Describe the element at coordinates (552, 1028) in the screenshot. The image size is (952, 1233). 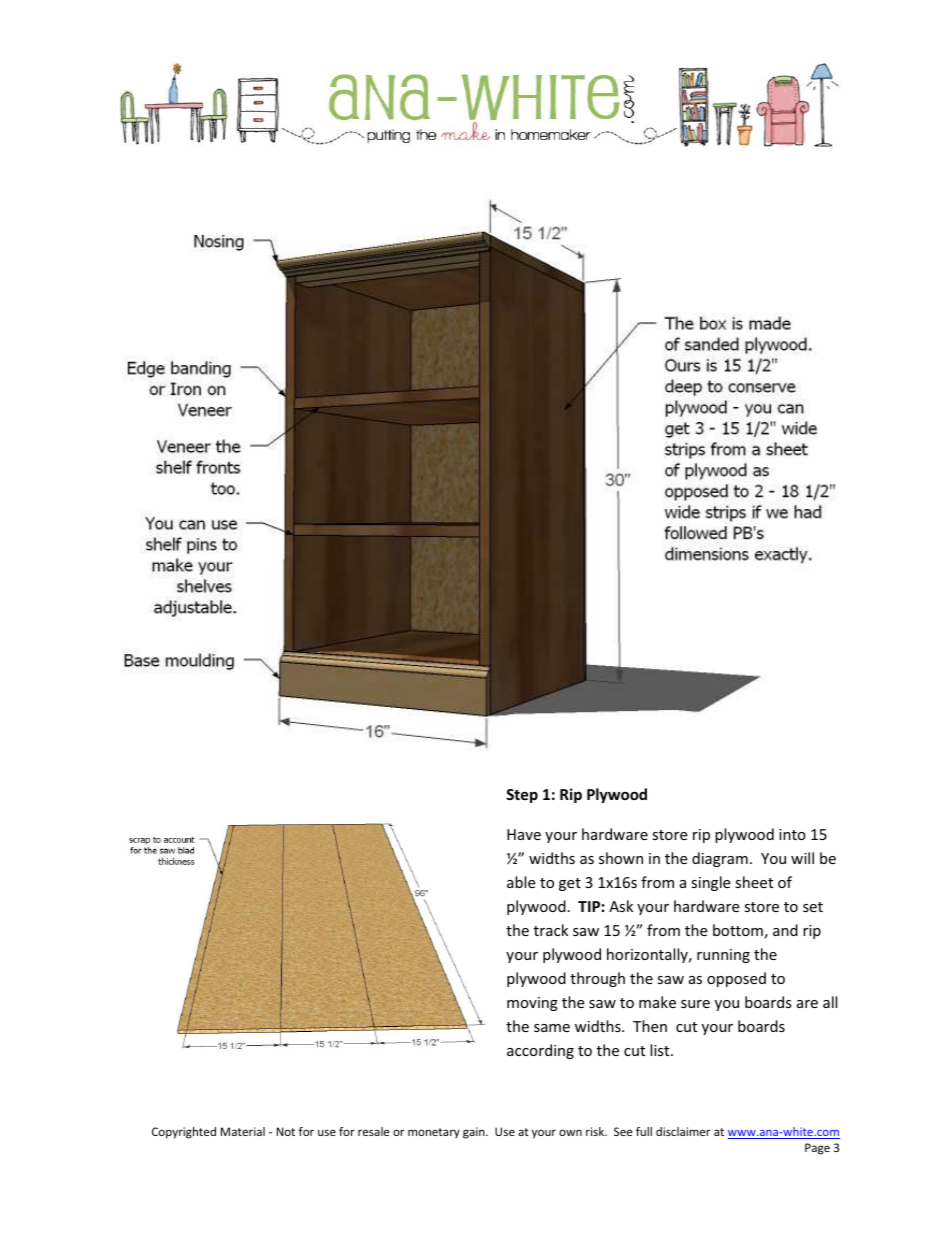
I see `same` at that location.
